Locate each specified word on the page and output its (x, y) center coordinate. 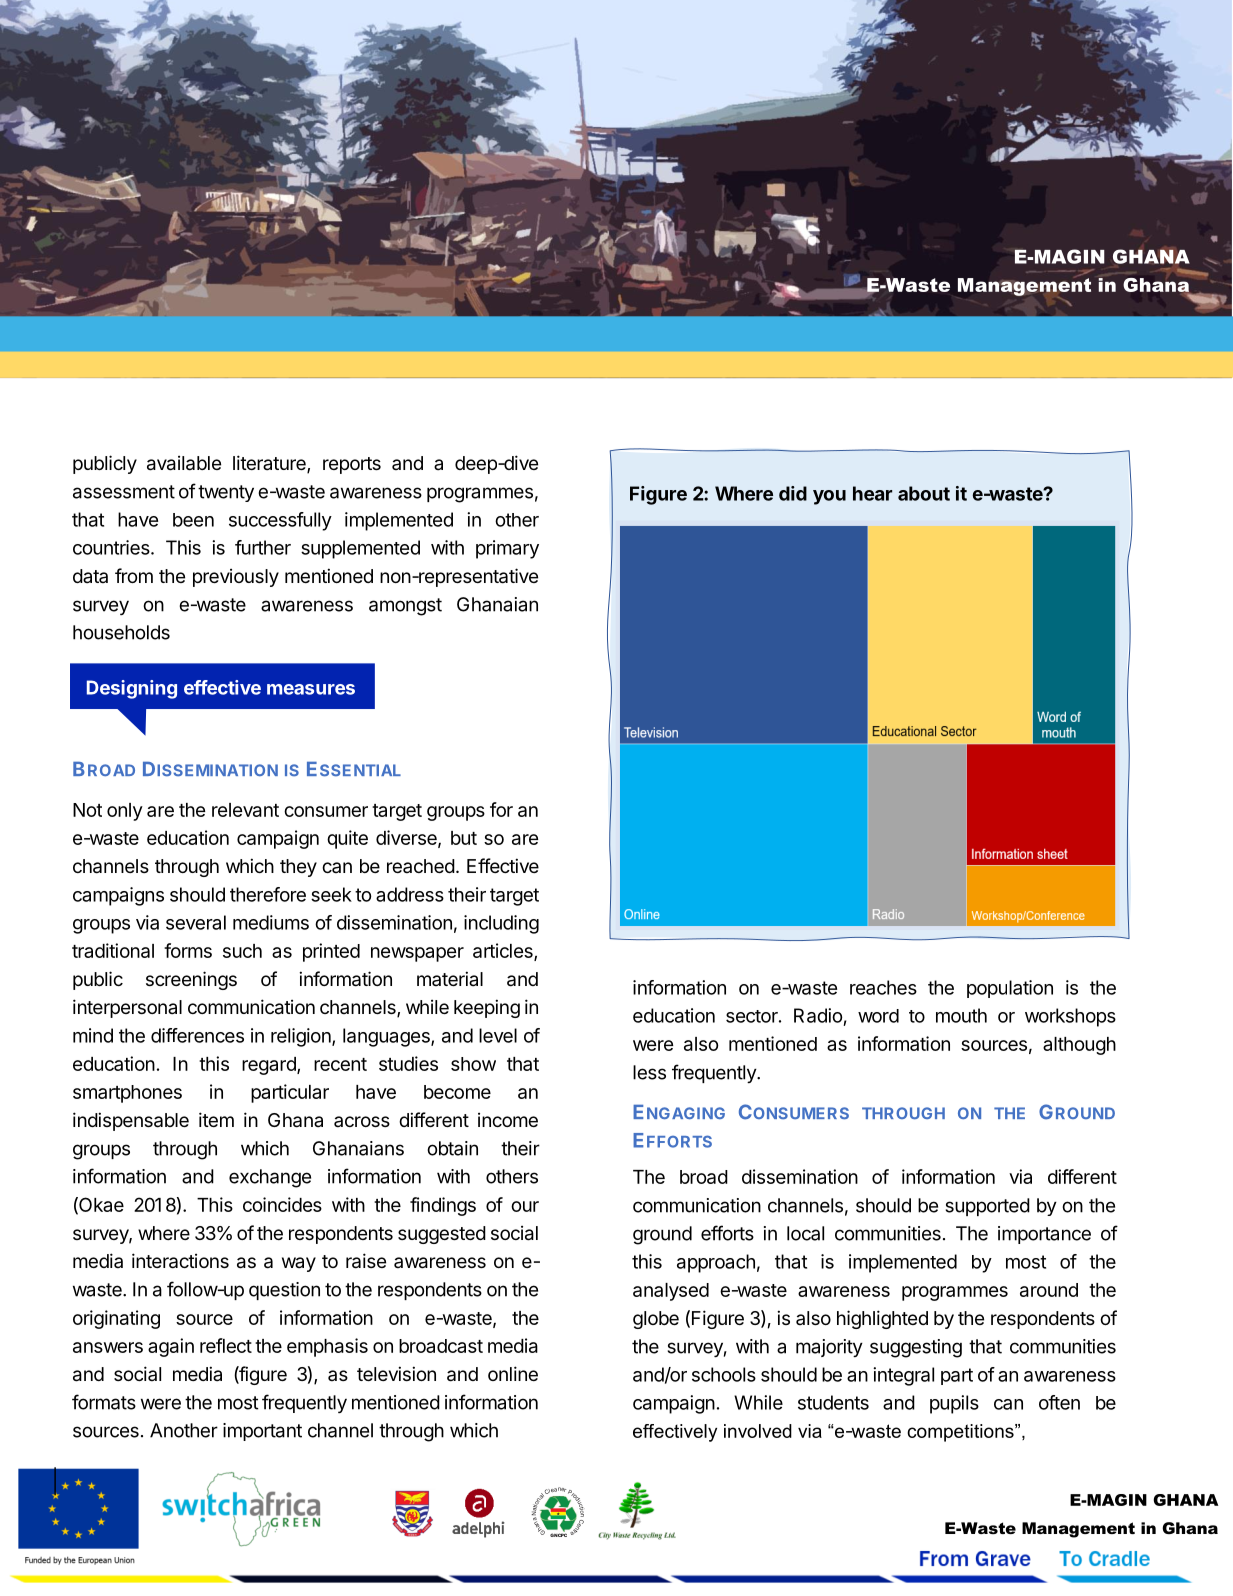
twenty (226, 493)
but (464, 838)
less (649, 1072)
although (1079, 1046)
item (216, 1119)
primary (507, 549)
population (1010, 989)
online (513, 1373)
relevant (245, 810)
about (924, 493)
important (262, 1432)
